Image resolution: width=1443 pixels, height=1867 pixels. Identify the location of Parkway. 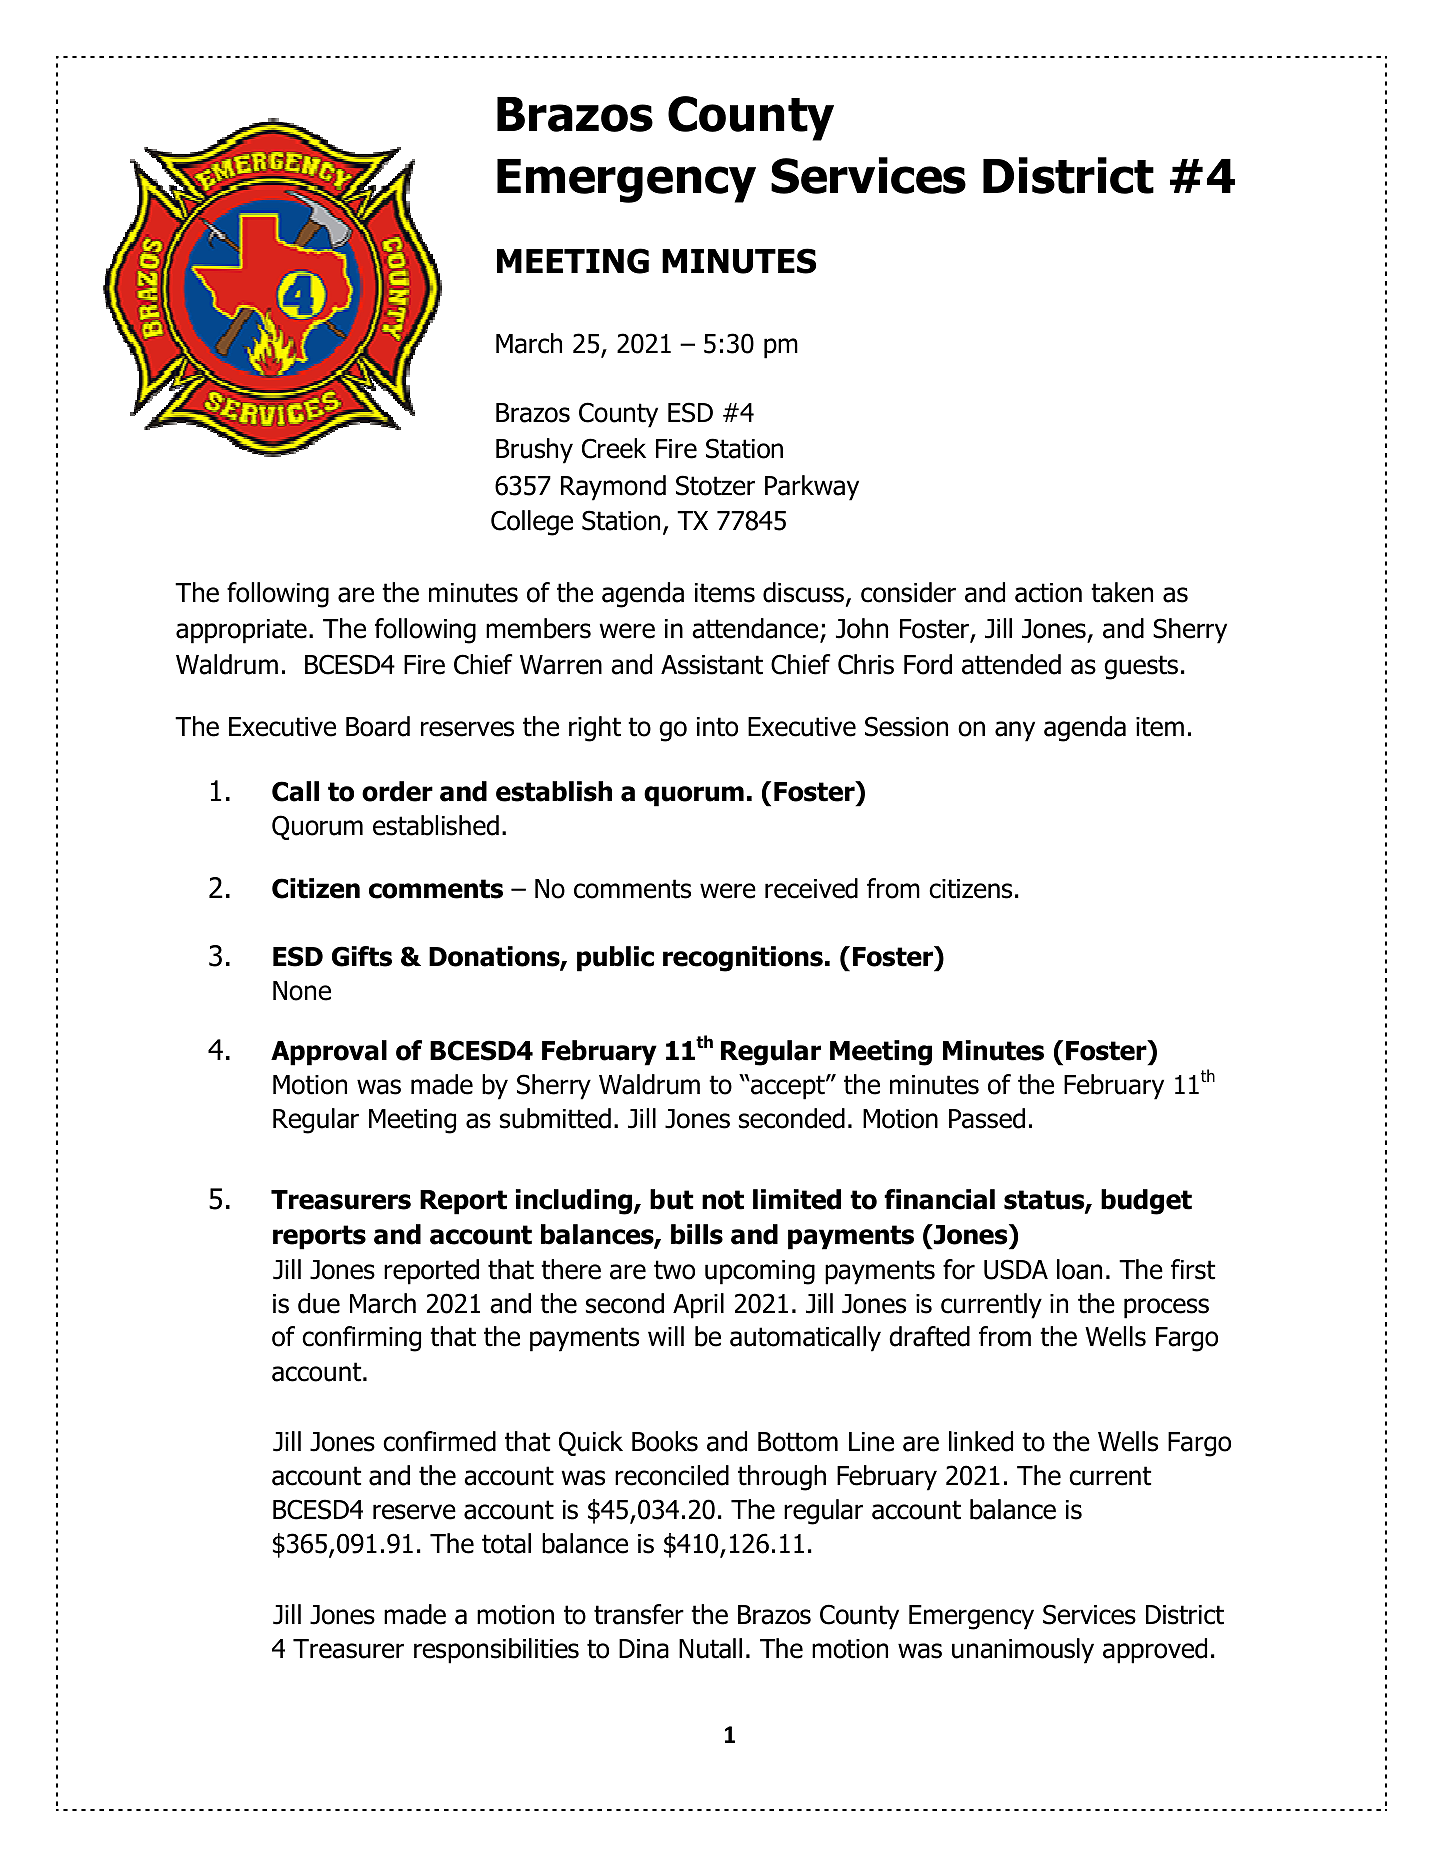
(812, 488).
